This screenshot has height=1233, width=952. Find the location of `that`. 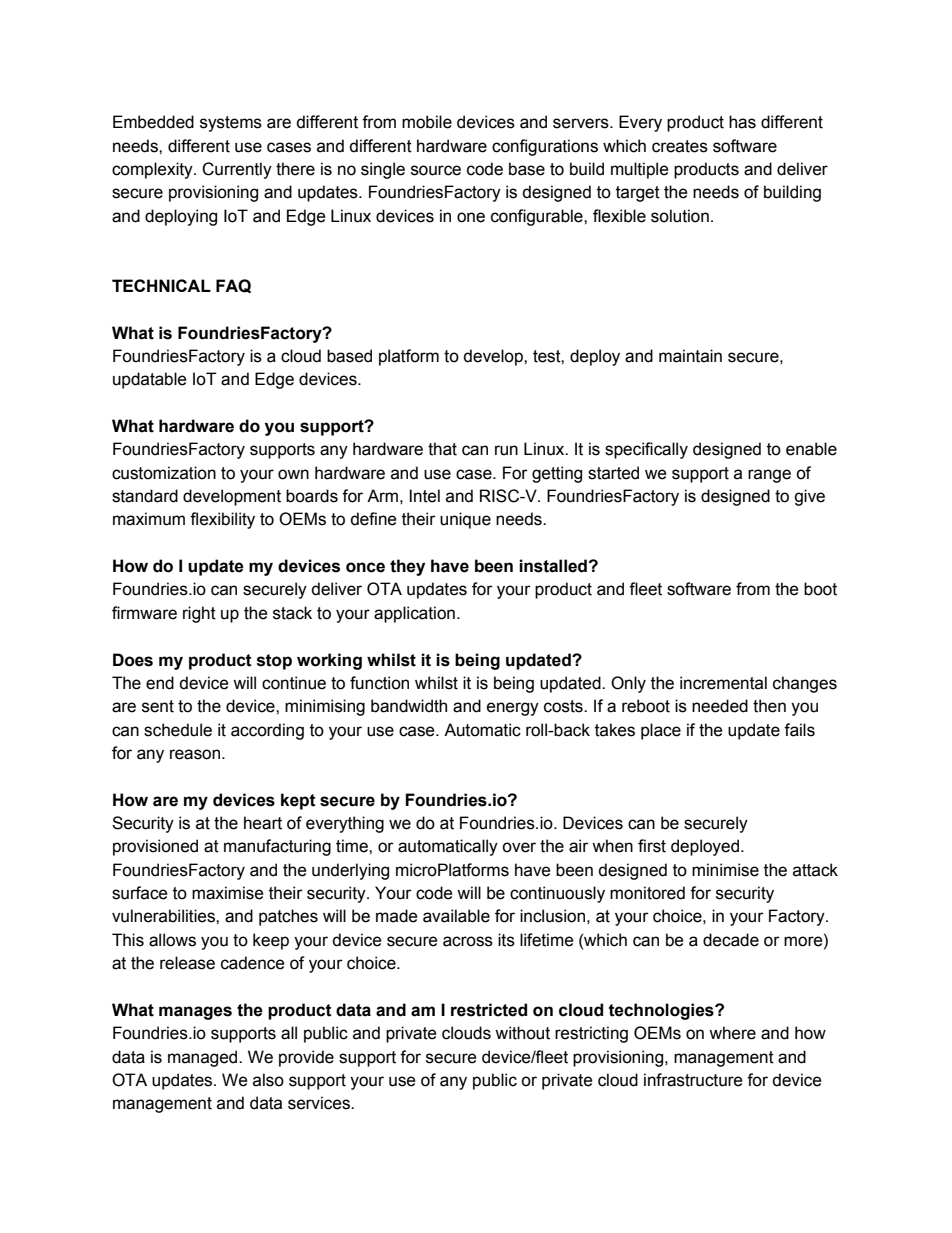

that is located at coordinates (442, 449).
